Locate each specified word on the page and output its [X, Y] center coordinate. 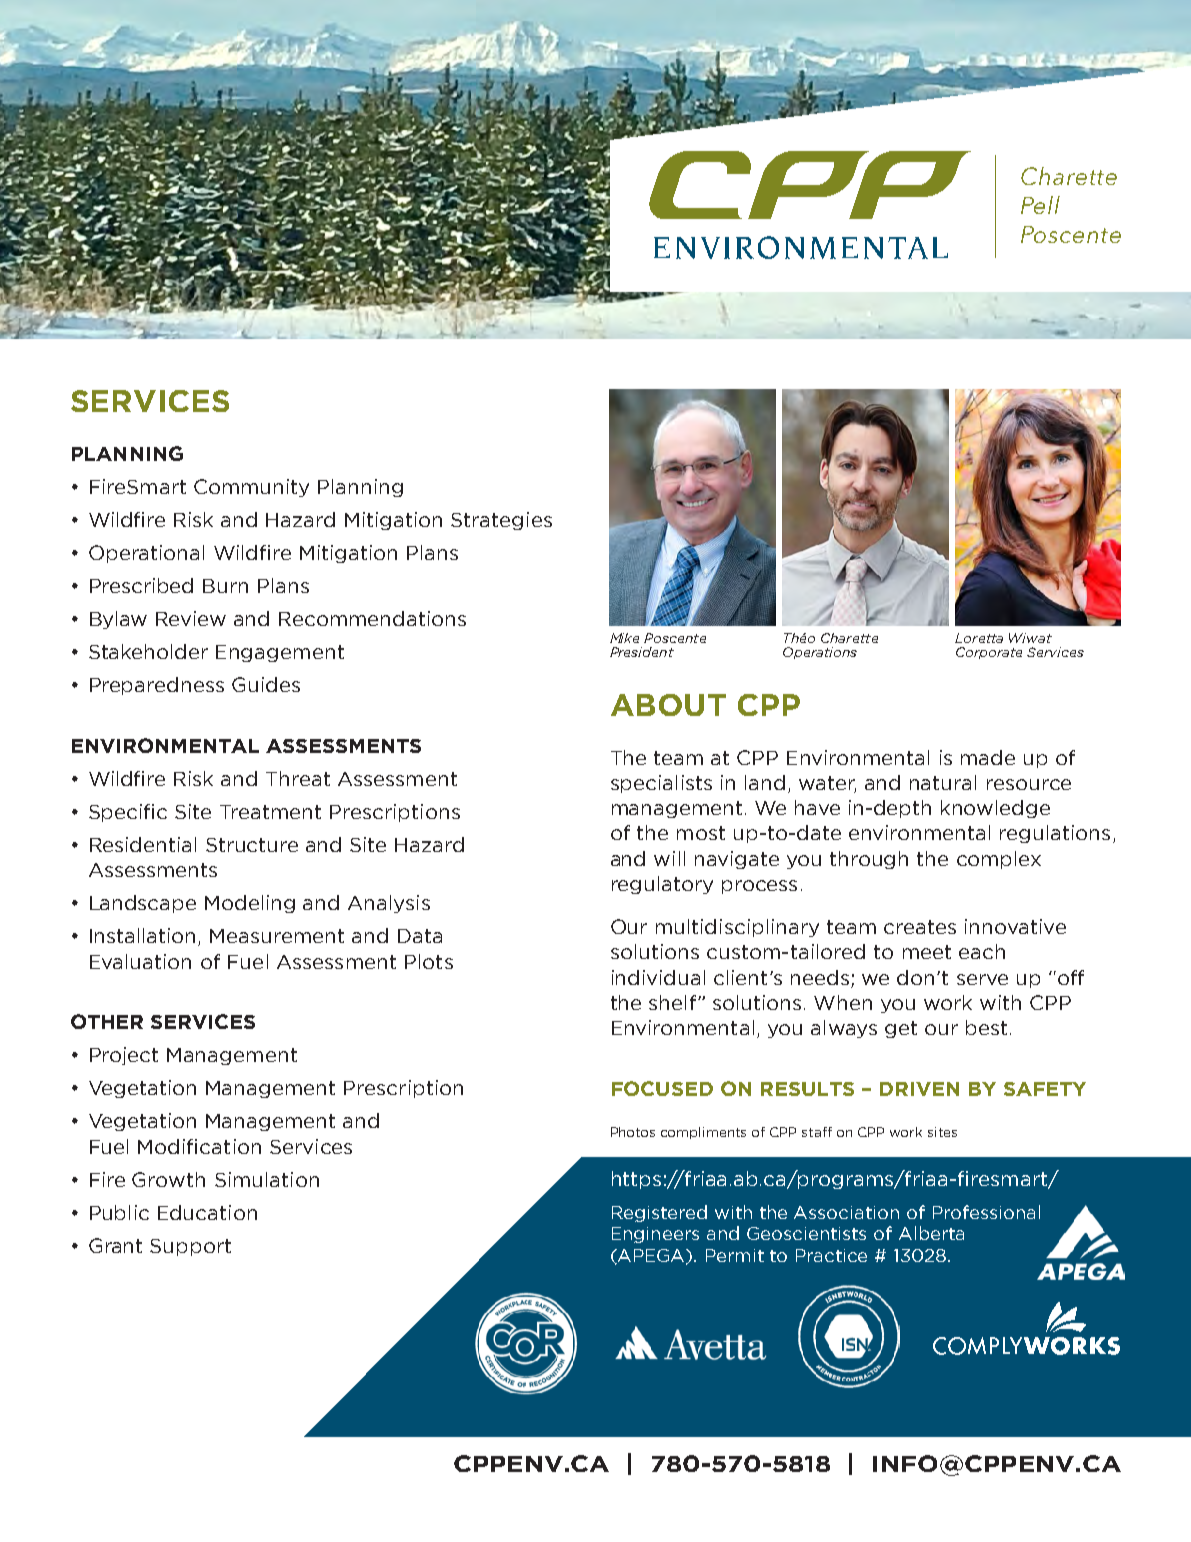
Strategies [501, 521]
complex [999, 860]
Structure [252, 845]
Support [190, 1247]
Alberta [931, 1233]
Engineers [655, 1235]
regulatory [662, 885]
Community [251, 488]
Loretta [979, 638]
